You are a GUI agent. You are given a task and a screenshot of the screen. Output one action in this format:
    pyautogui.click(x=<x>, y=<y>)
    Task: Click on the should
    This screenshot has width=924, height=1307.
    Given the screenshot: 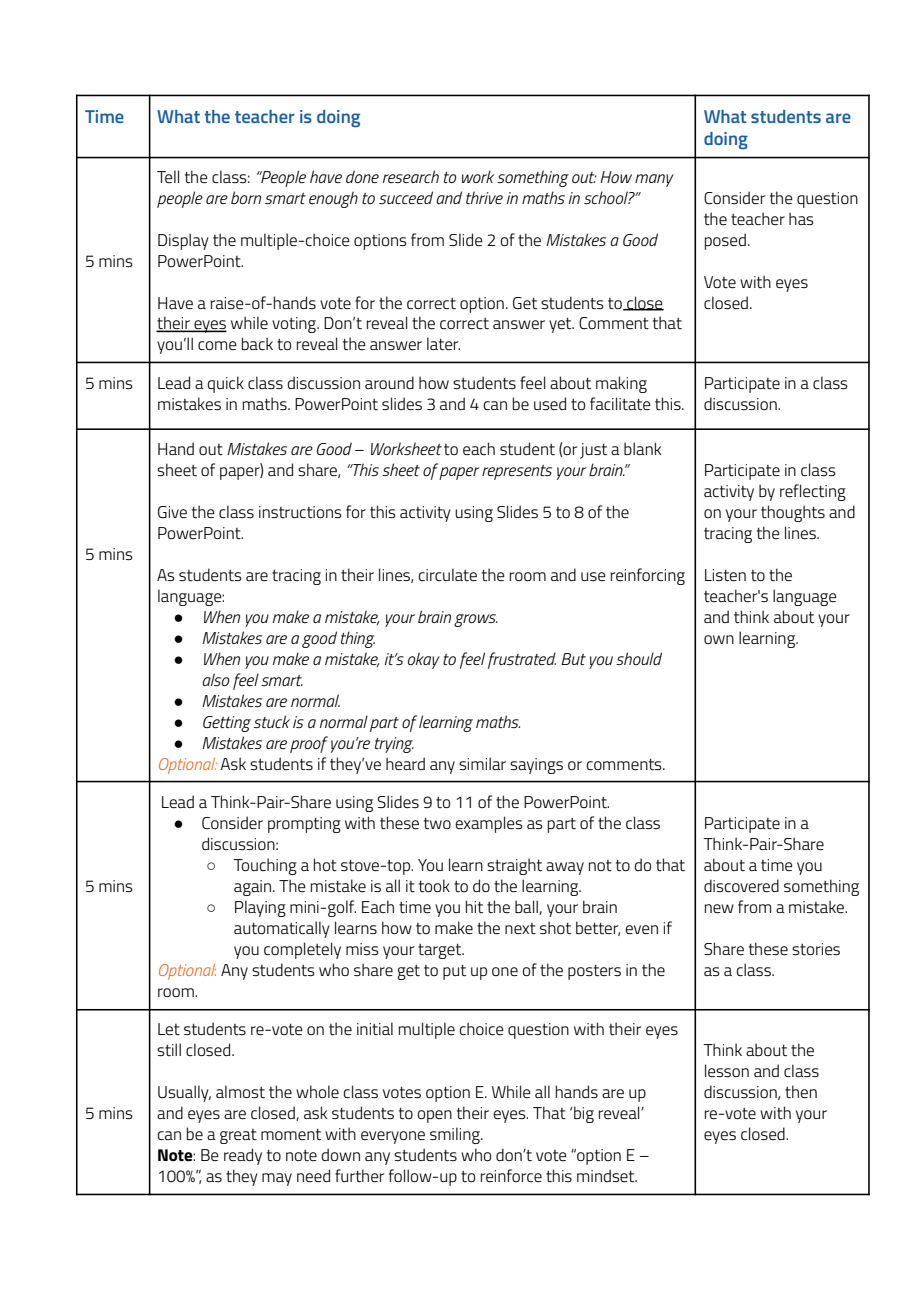 What is the action you would take?
    pyautogui.click(x=639, y=658)
